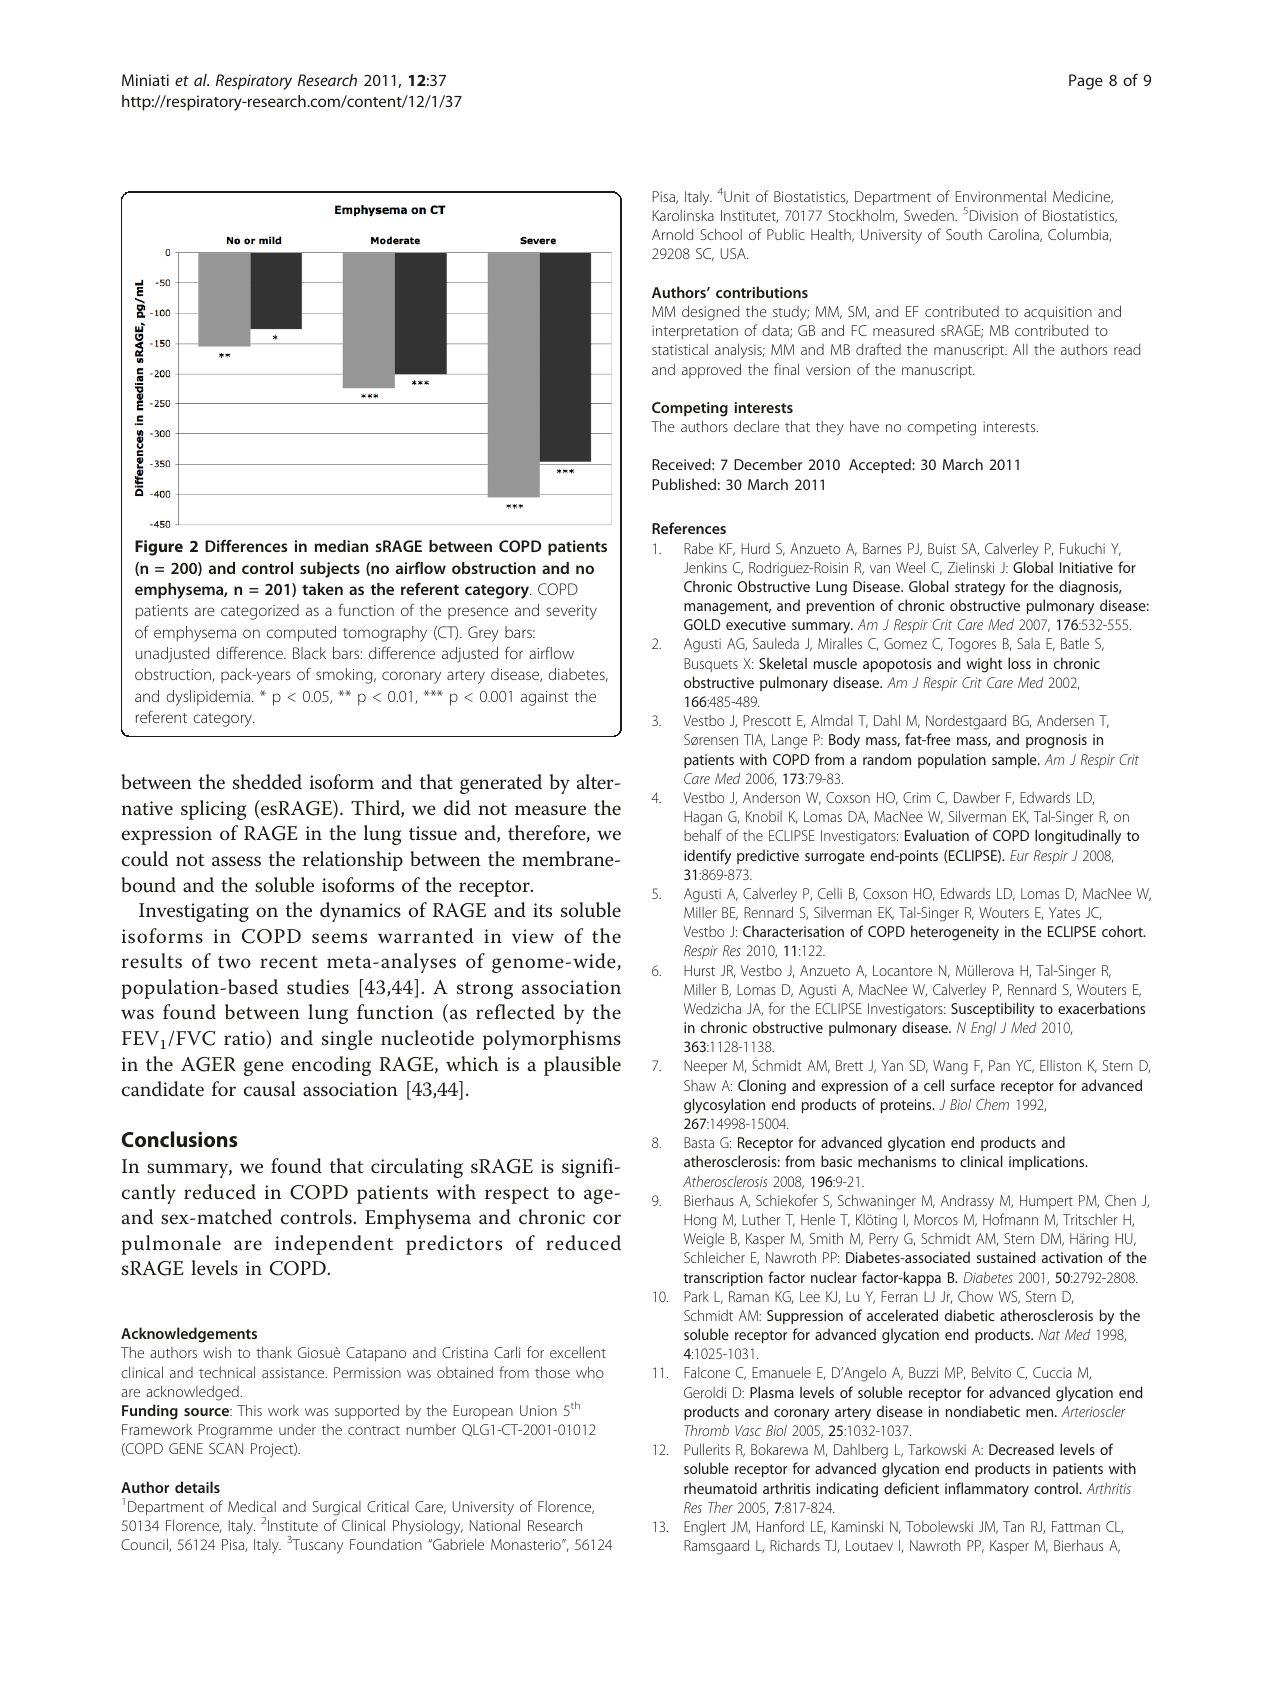 This document has height=1698, width=1273. I want to click on inflammatory, so click(987, 1489).
